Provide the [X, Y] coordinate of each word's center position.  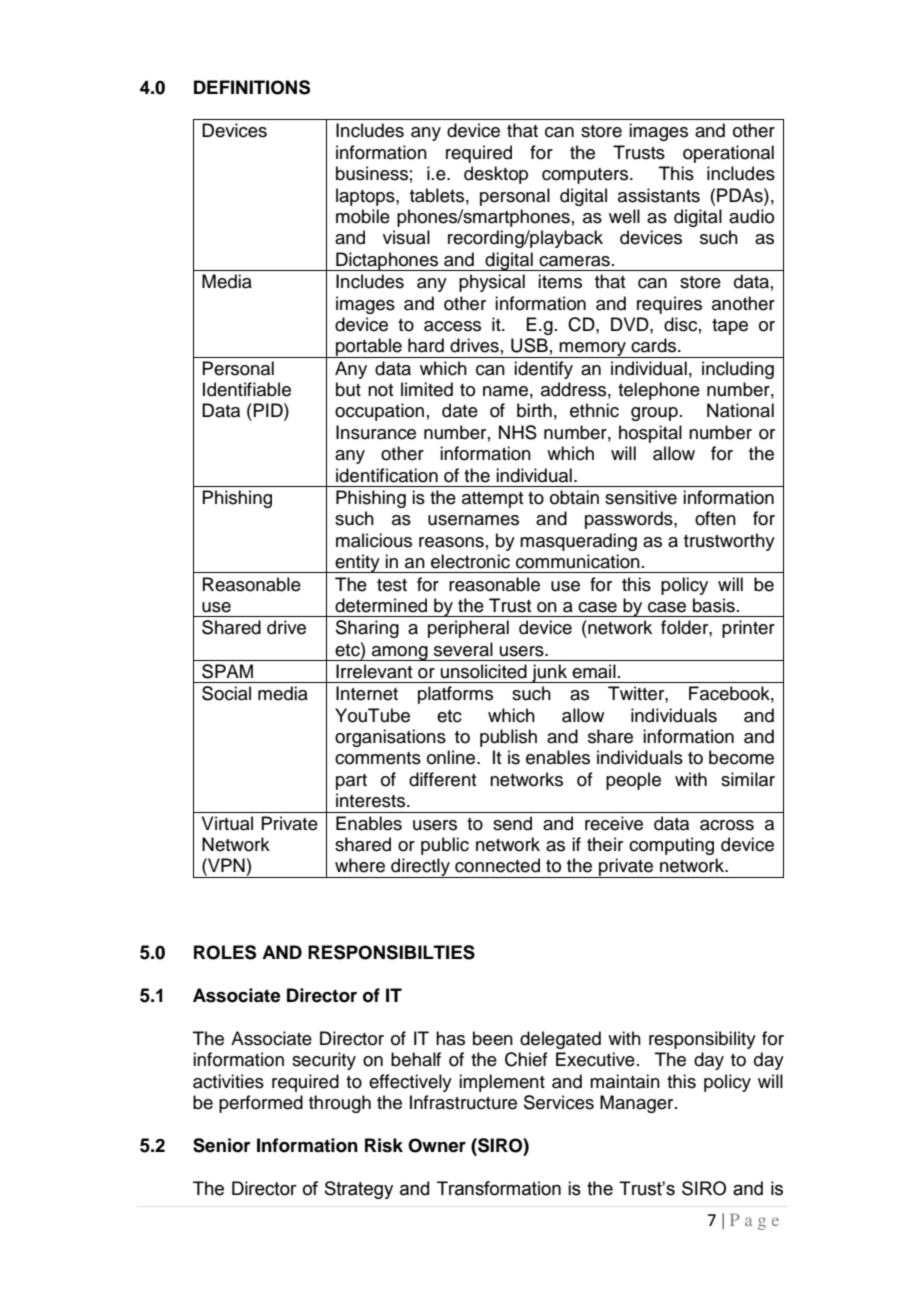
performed [261, 1104]
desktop [496, 175]
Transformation [499, 1188]
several [463, 649]
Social [226, 693]
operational [728, 154]
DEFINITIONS [252, 87]
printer [748, 629]
